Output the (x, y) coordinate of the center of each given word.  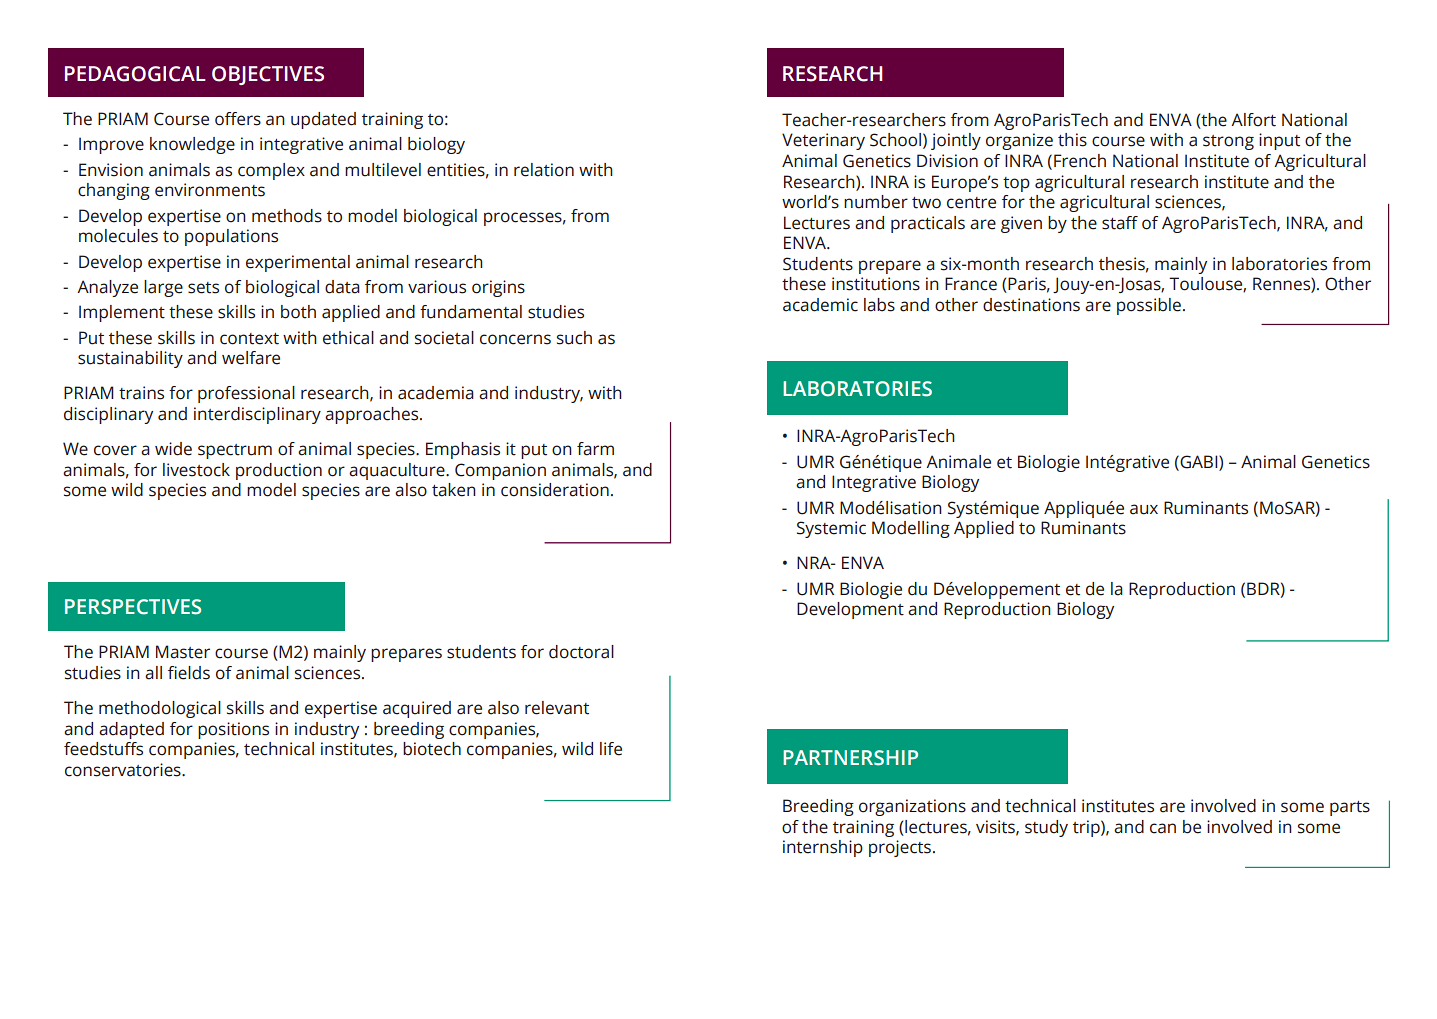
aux (1144, 509)
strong (1228, 142)
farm (595, 449)
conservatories (124, 770)
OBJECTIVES (268, 75)
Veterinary (823, 141)
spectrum (235, 451)
